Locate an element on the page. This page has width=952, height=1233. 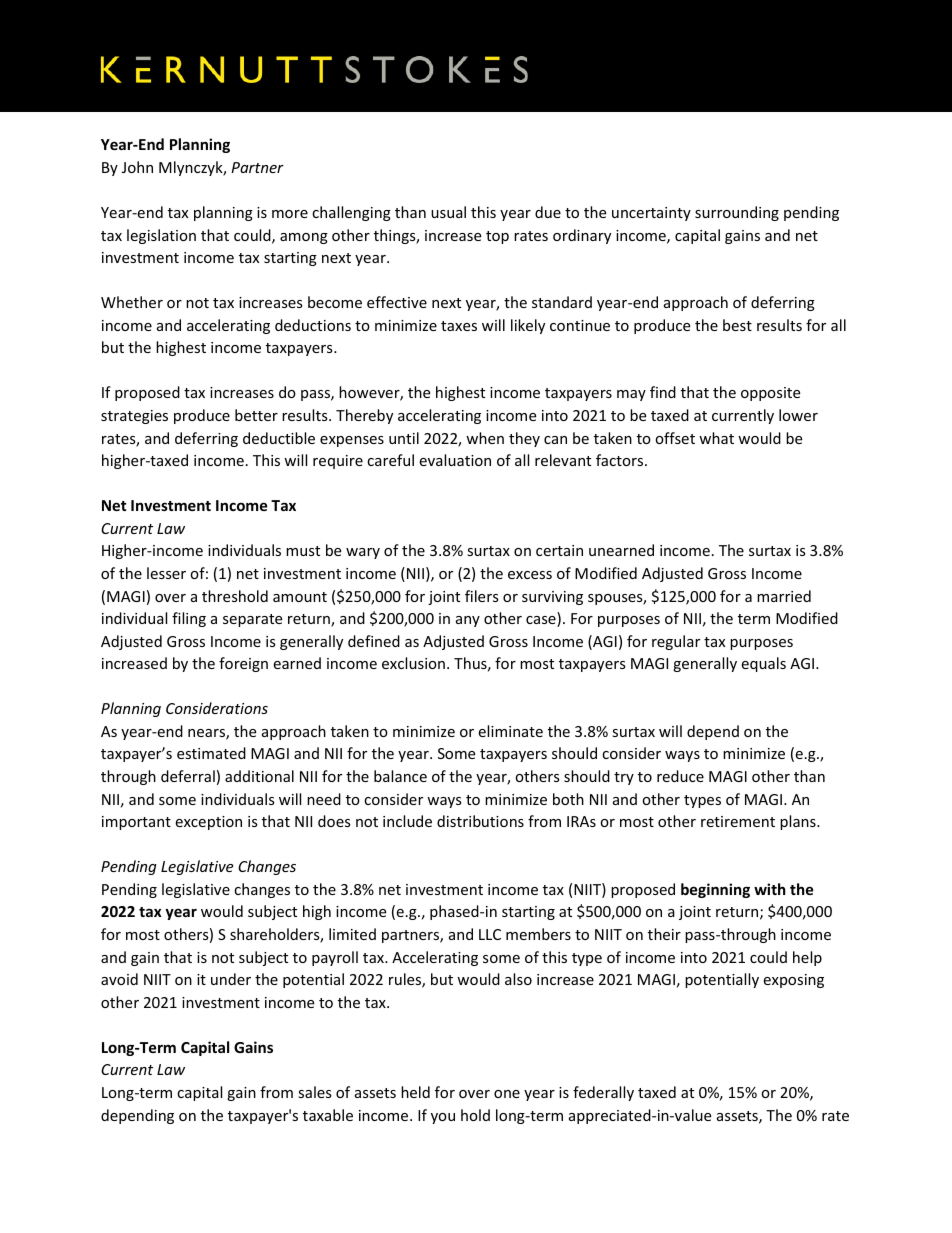
one is located at coordinates (507, 1094).
